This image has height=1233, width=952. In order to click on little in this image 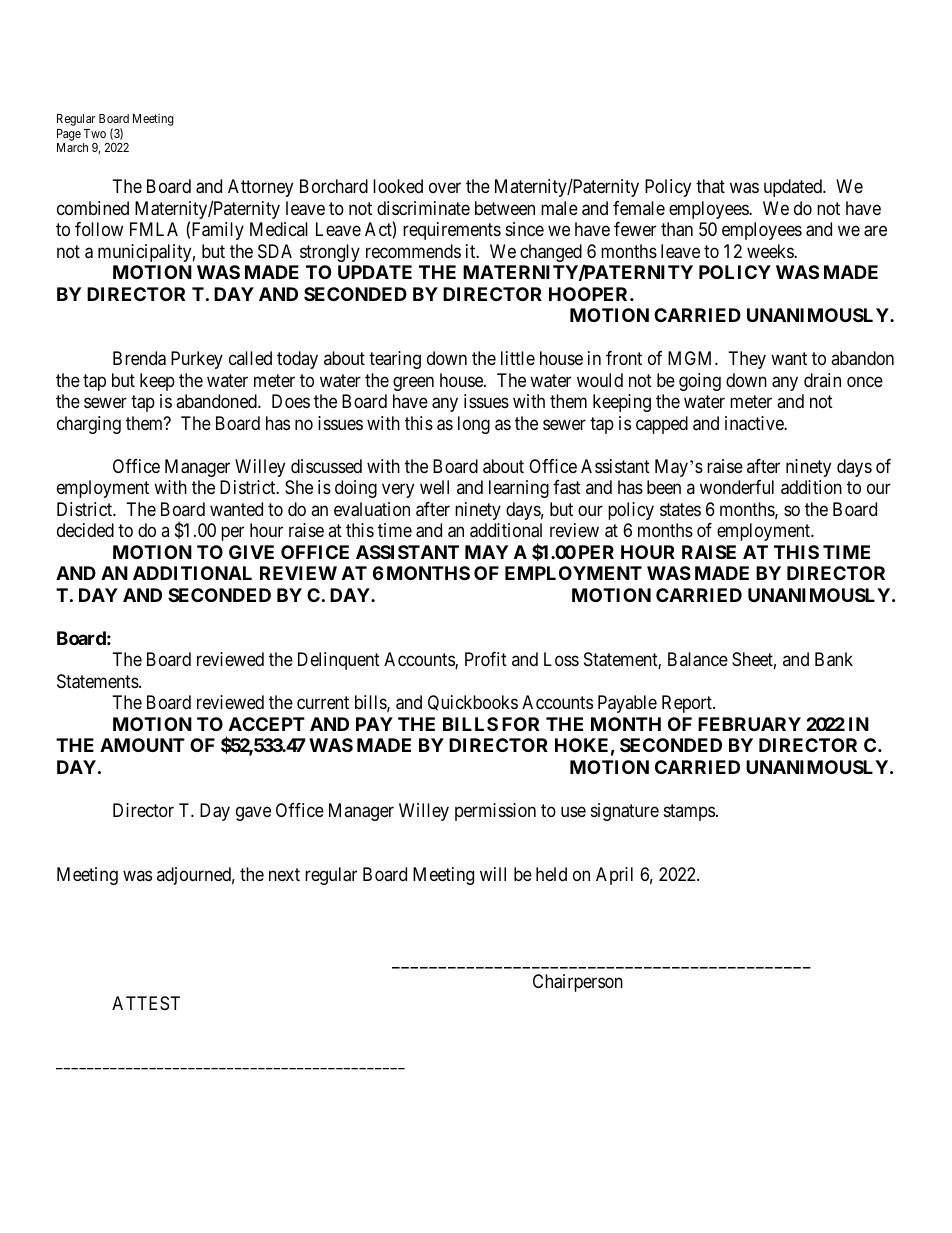, I will do `click(518, 358)`.
